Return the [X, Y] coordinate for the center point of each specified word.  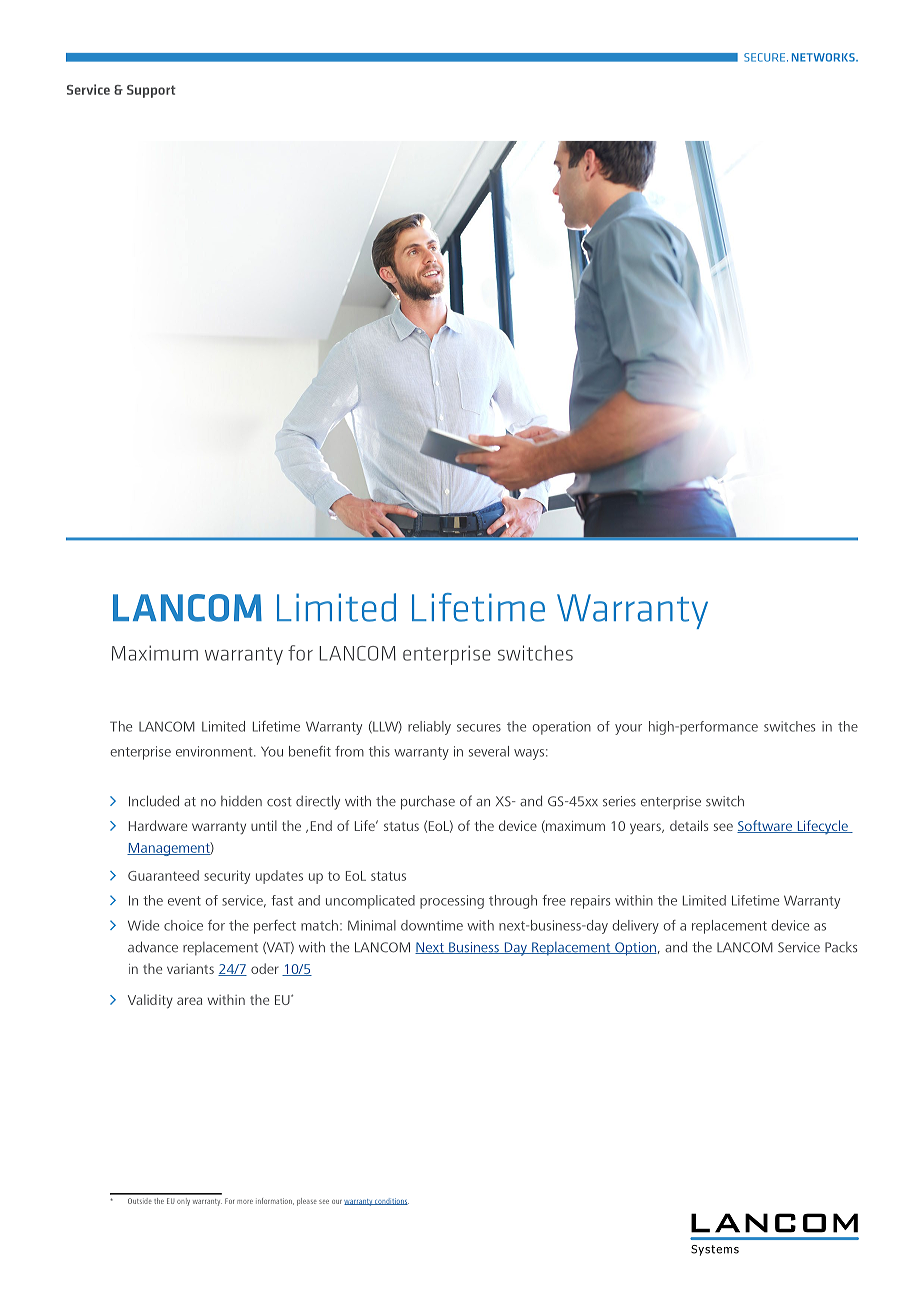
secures [479, 728]
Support [151, 91]
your [628, 729]
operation [561, 728]
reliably [429, 728]
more [245, 1202]
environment [215, 751]
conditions [391, 1201]
